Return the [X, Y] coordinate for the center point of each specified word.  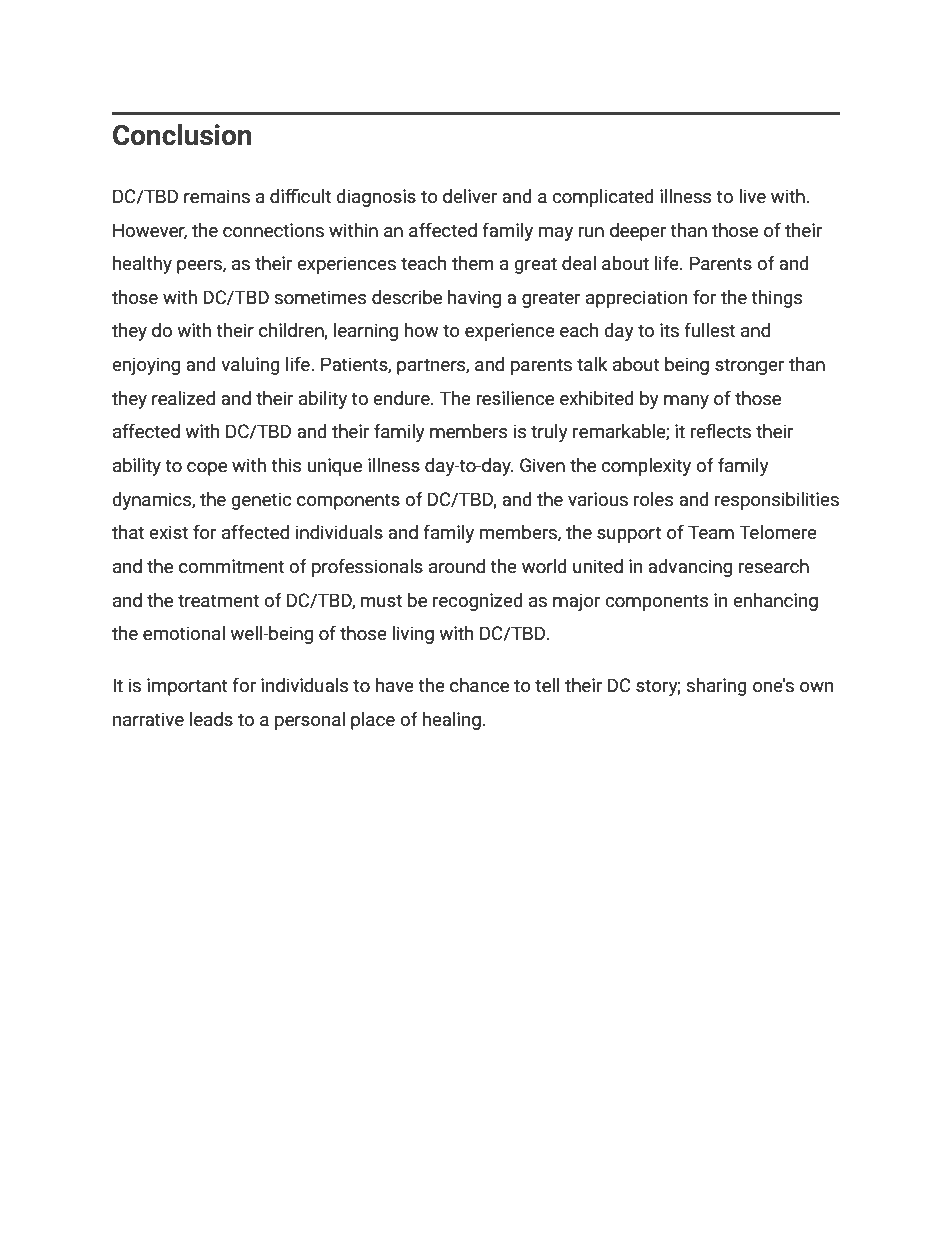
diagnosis [376, 198]
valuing [250, 366]
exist [168, 532]
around [457, 566]
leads [211, 719]
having [474, 299]
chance [479, 685]
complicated [603, 198]
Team [711, 532]
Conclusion [182, 135]
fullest [709, 330]
